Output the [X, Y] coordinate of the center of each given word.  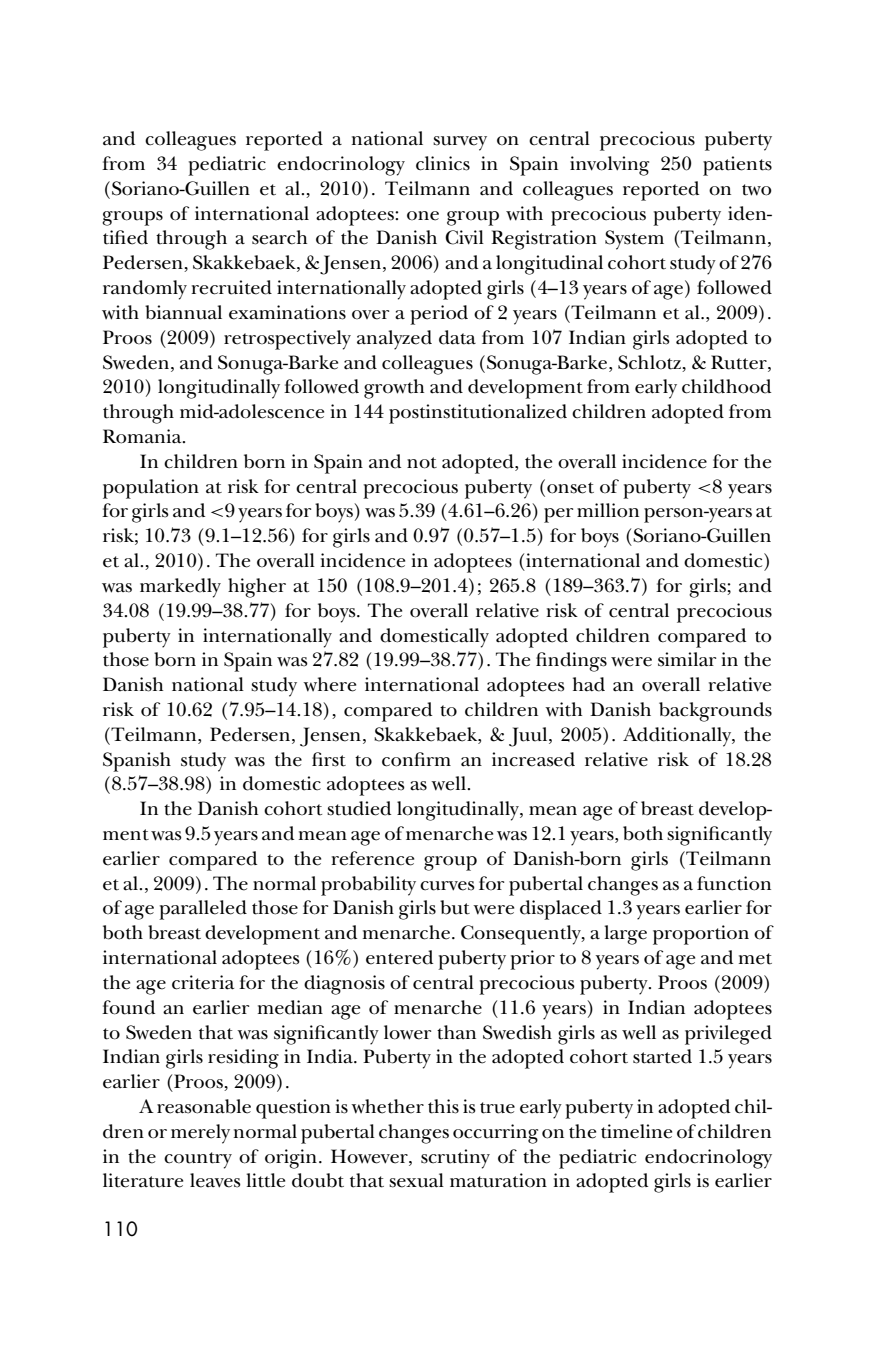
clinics [443, 163]
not [422, 463]
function [734, 883]
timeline [636, 1131]
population [151, 489]
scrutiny [455, 1159]
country [198, 1160]
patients [737, 166]
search [279, 237]
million [608, 510]
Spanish [137, 762]
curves [447, 886]
